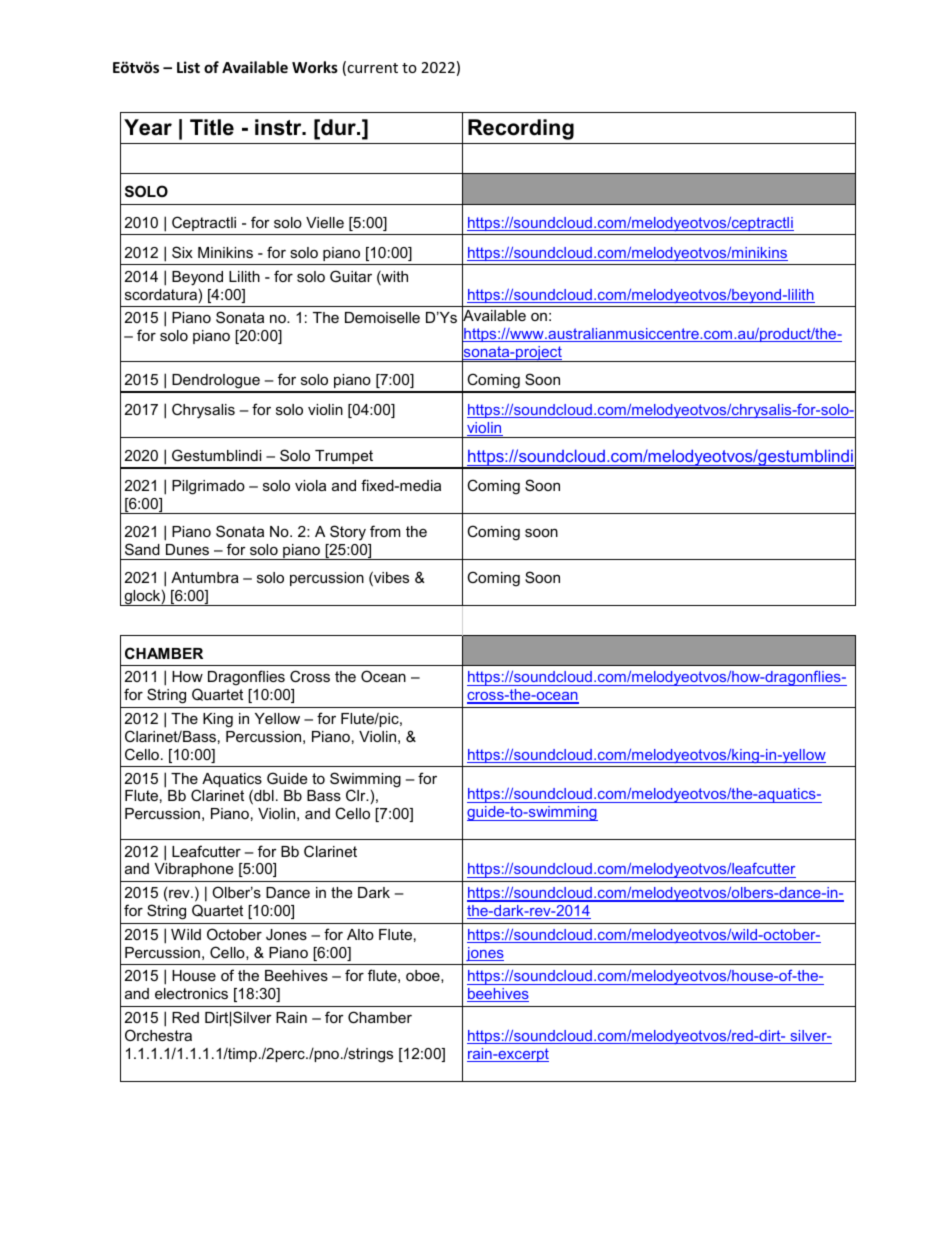  What do you see at coordinates (521, 129) in the image?
I see `Recording` at bounding box center [521, 129].
